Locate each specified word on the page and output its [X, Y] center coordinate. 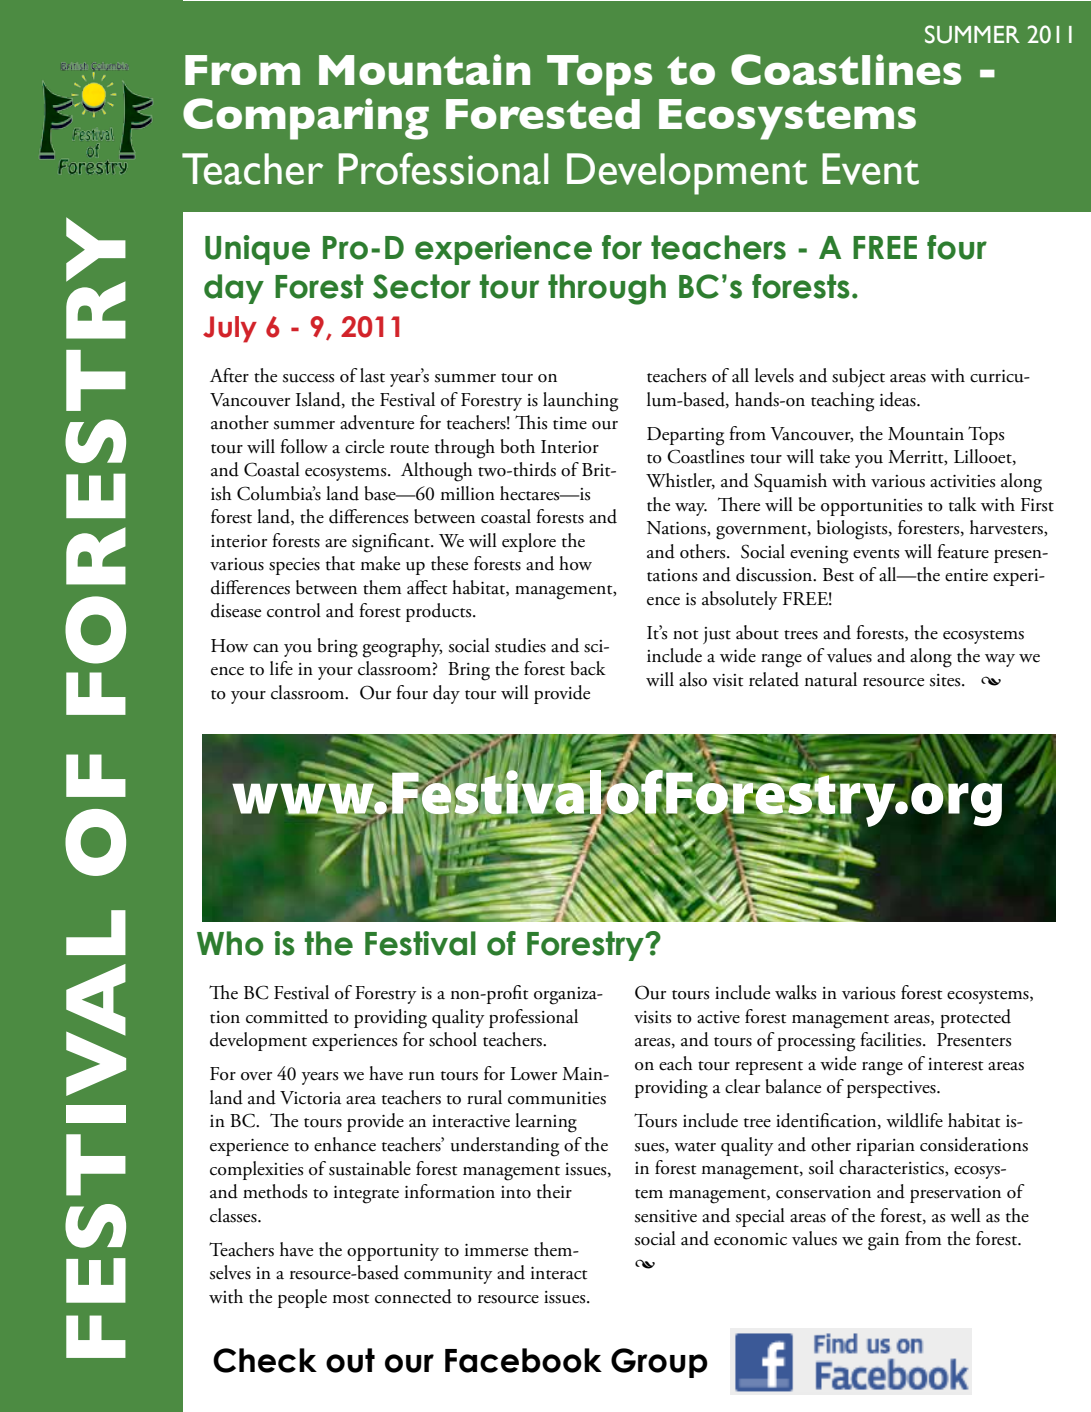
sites [946, 680]
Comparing [306, 119]
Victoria [311, 1098]
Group [659, 1363]
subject [858, 377]
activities [962, 481]
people [302, 1298]
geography [402, 648]
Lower [534, 1074]
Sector [422, 286]
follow [304, 446]
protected [975, 1018]
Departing [685, 436]
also [693, 679]
